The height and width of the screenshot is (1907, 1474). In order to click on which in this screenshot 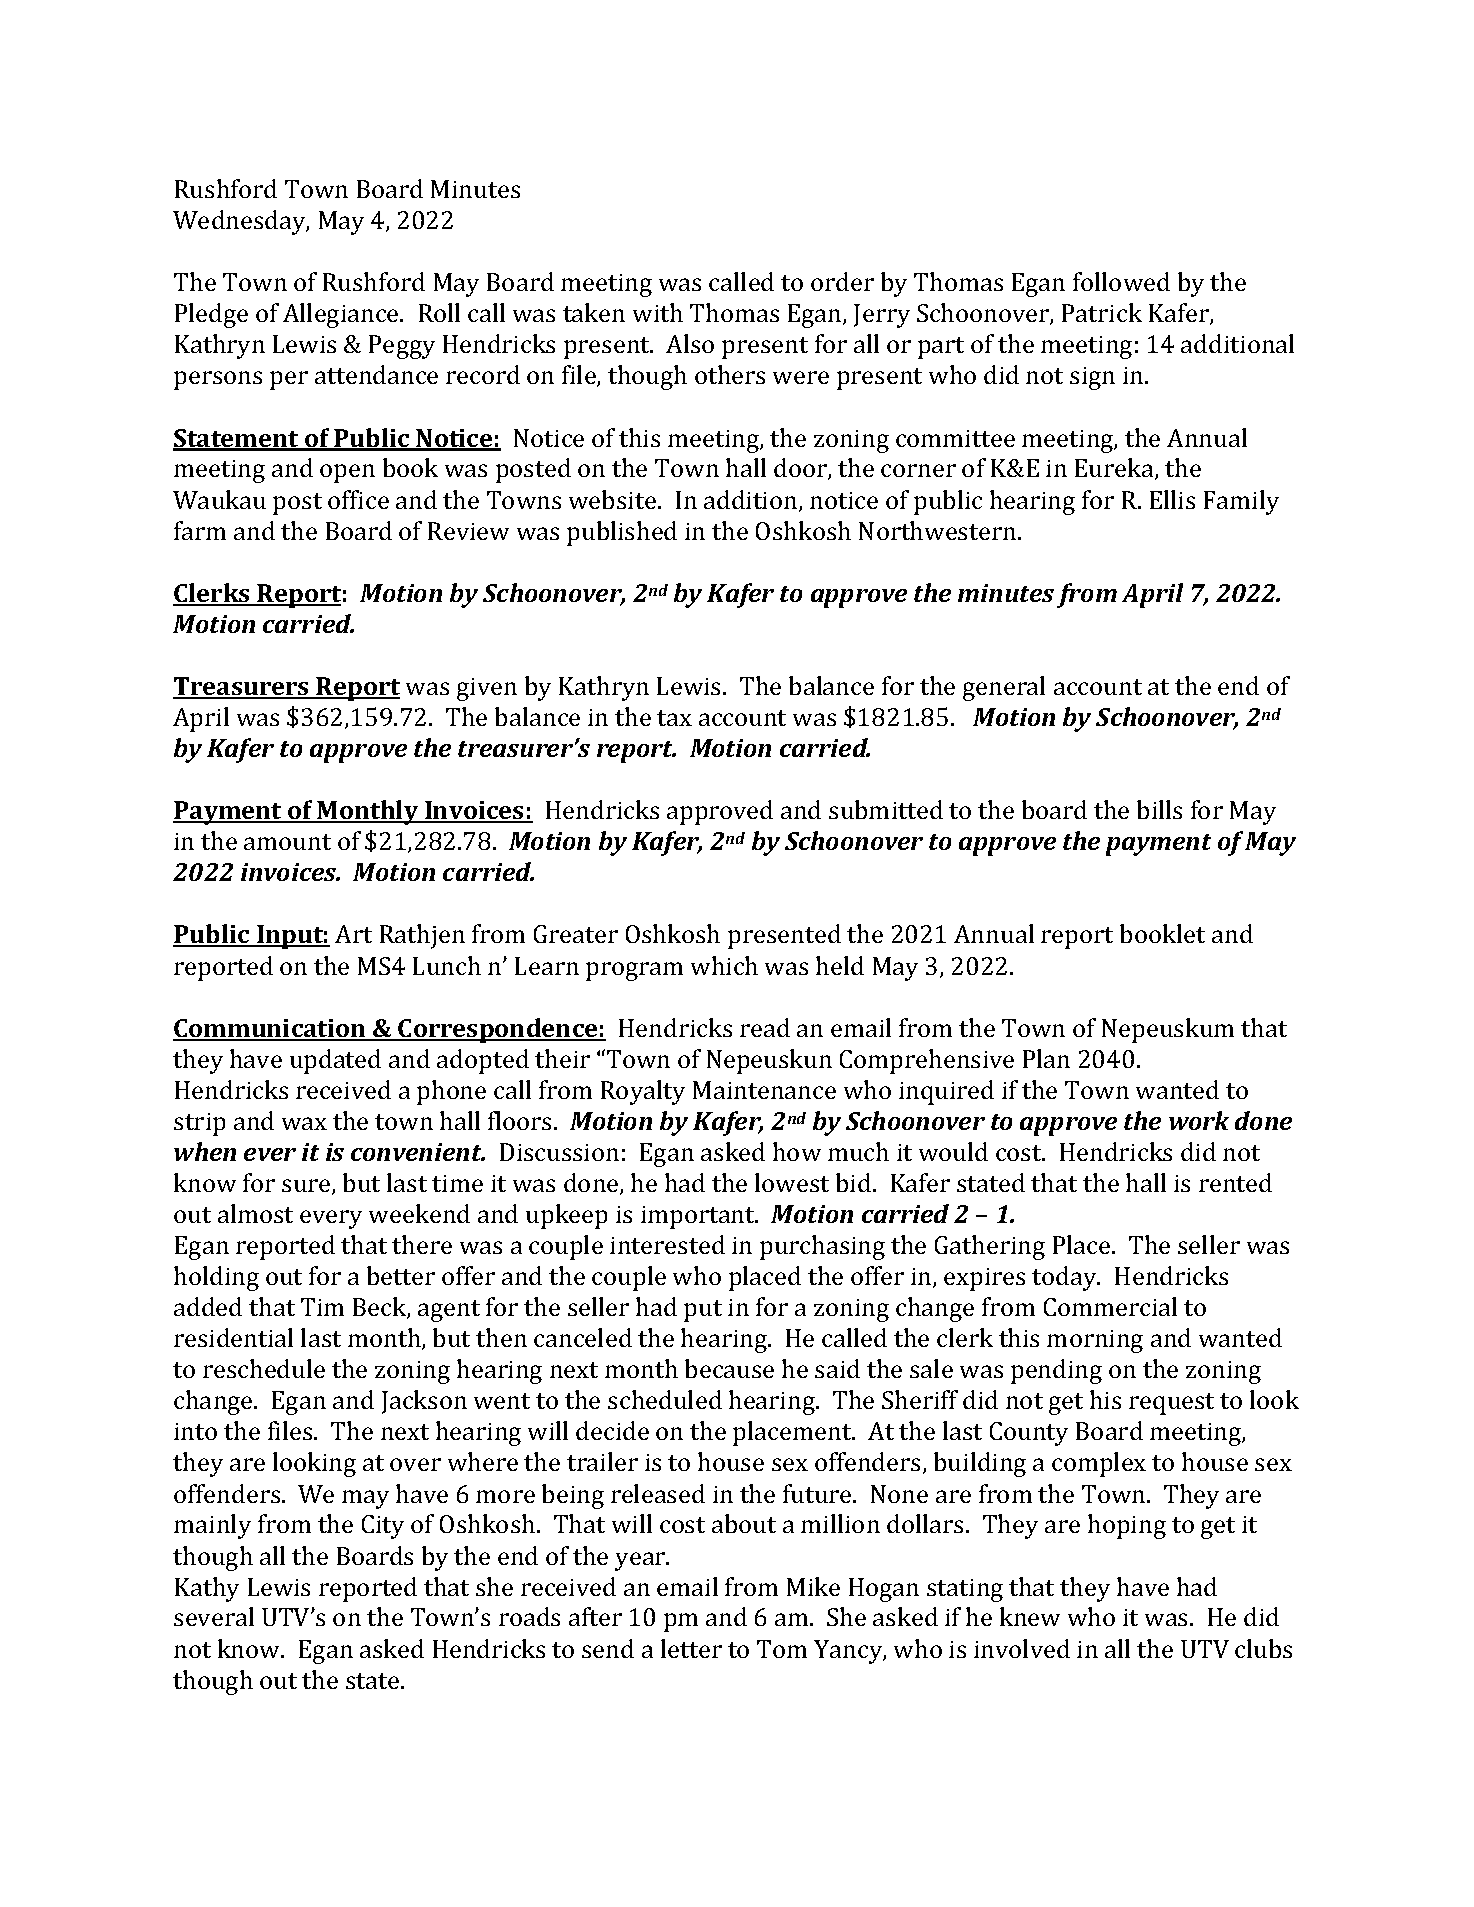, I will do `click(724, 965)`.
